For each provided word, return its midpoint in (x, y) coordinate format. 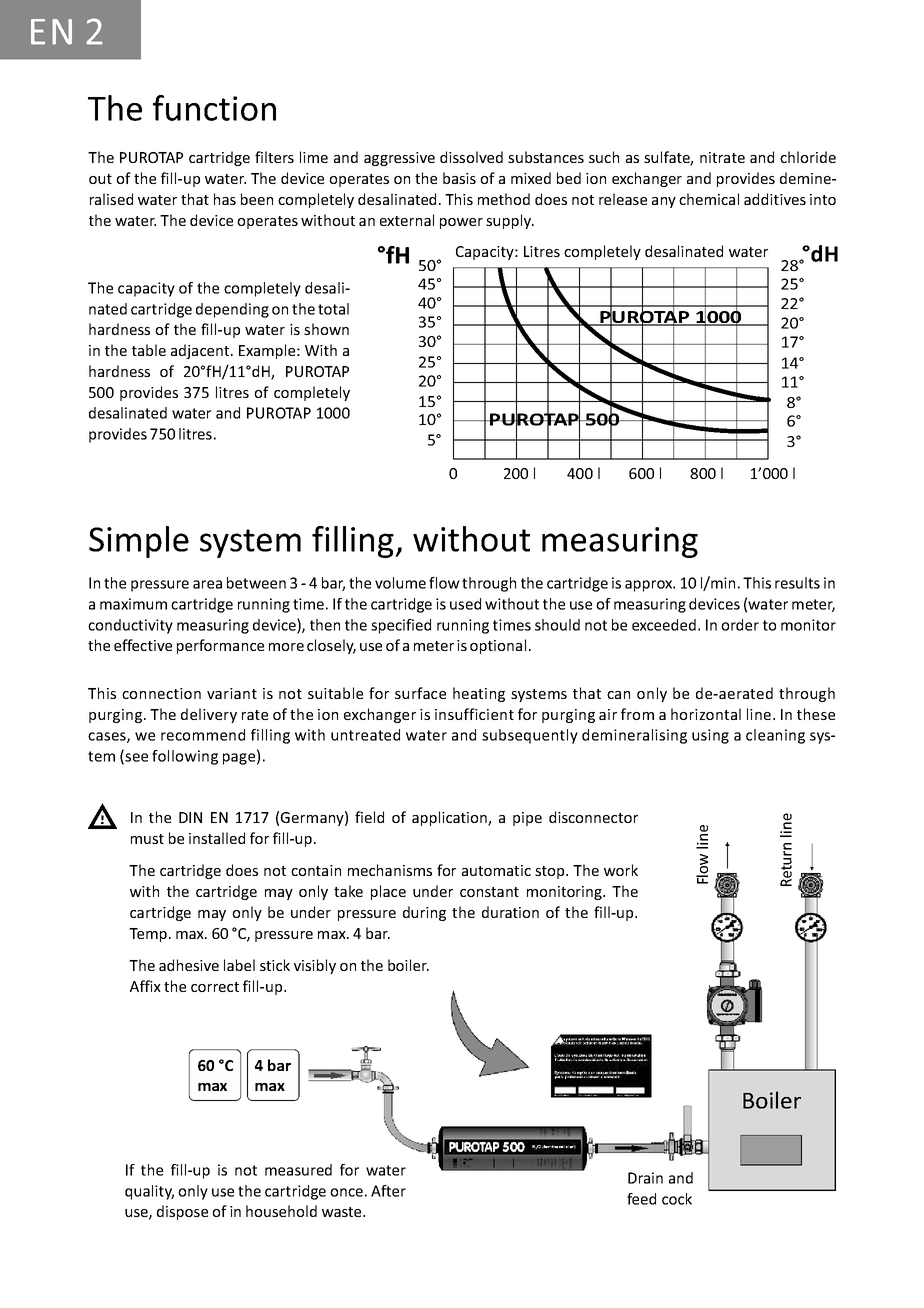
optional (498, 646)
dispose (182, 1212)
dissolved (471, 157)
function (214, 108)
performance (220, 646)
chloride (808, 157)
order (740, 625)
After (388, 1191)
